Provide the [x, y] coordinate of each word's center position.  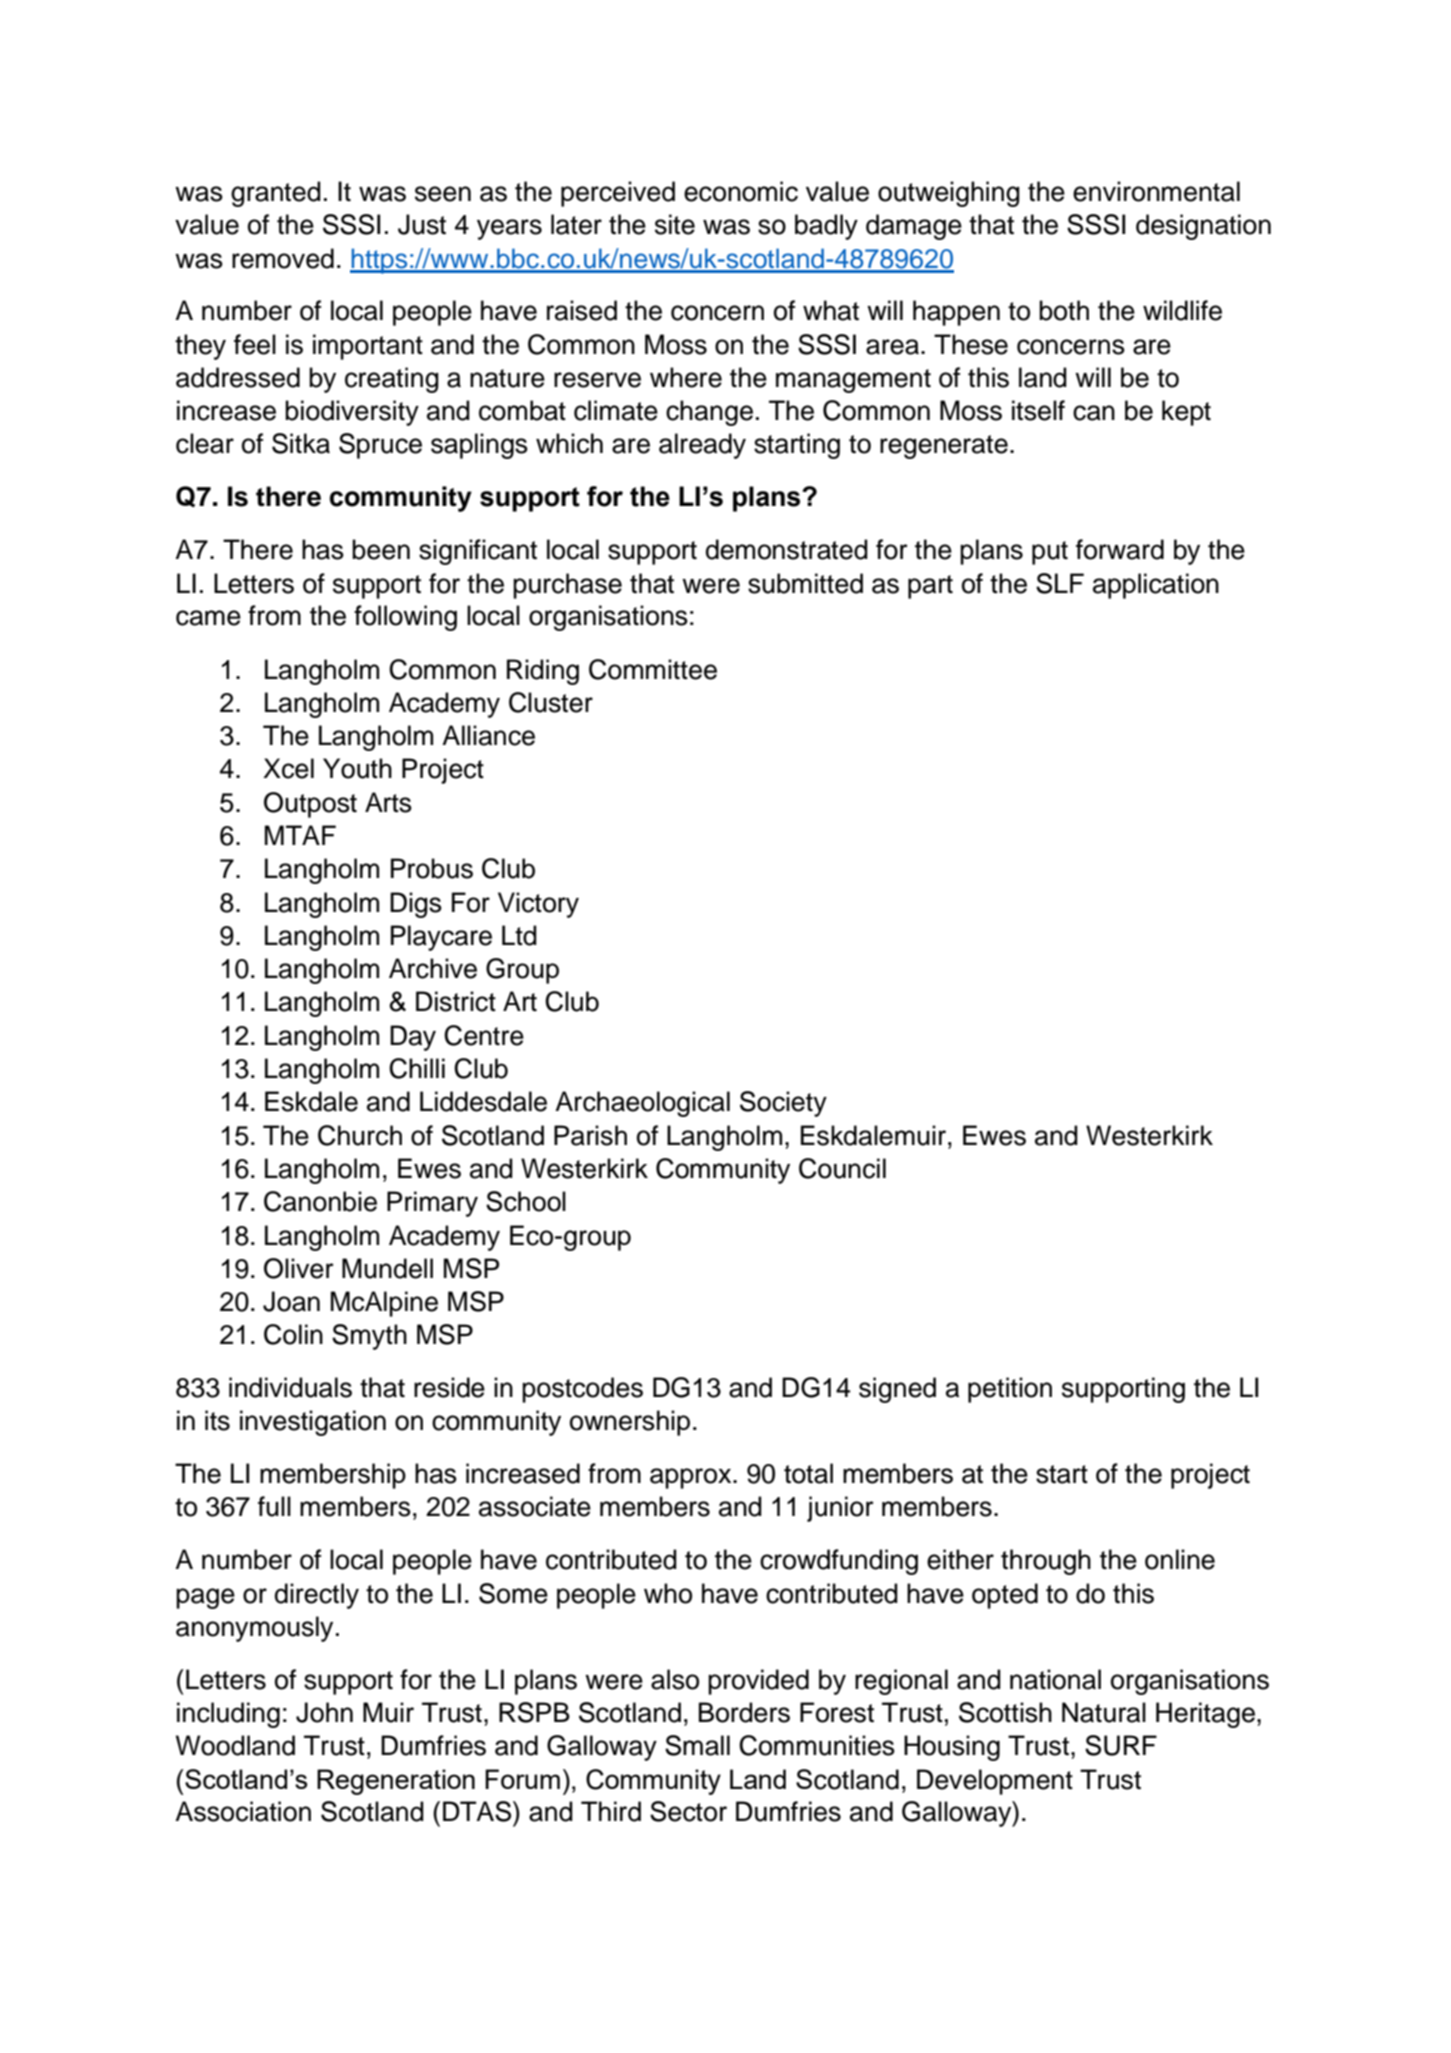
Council [842, 1168]
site [675, 224]
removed [283, 258]
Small [697, 1745]
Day [413, 1038]
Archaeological [642, 1104]
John [324, 1712]
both [1064, 310]
